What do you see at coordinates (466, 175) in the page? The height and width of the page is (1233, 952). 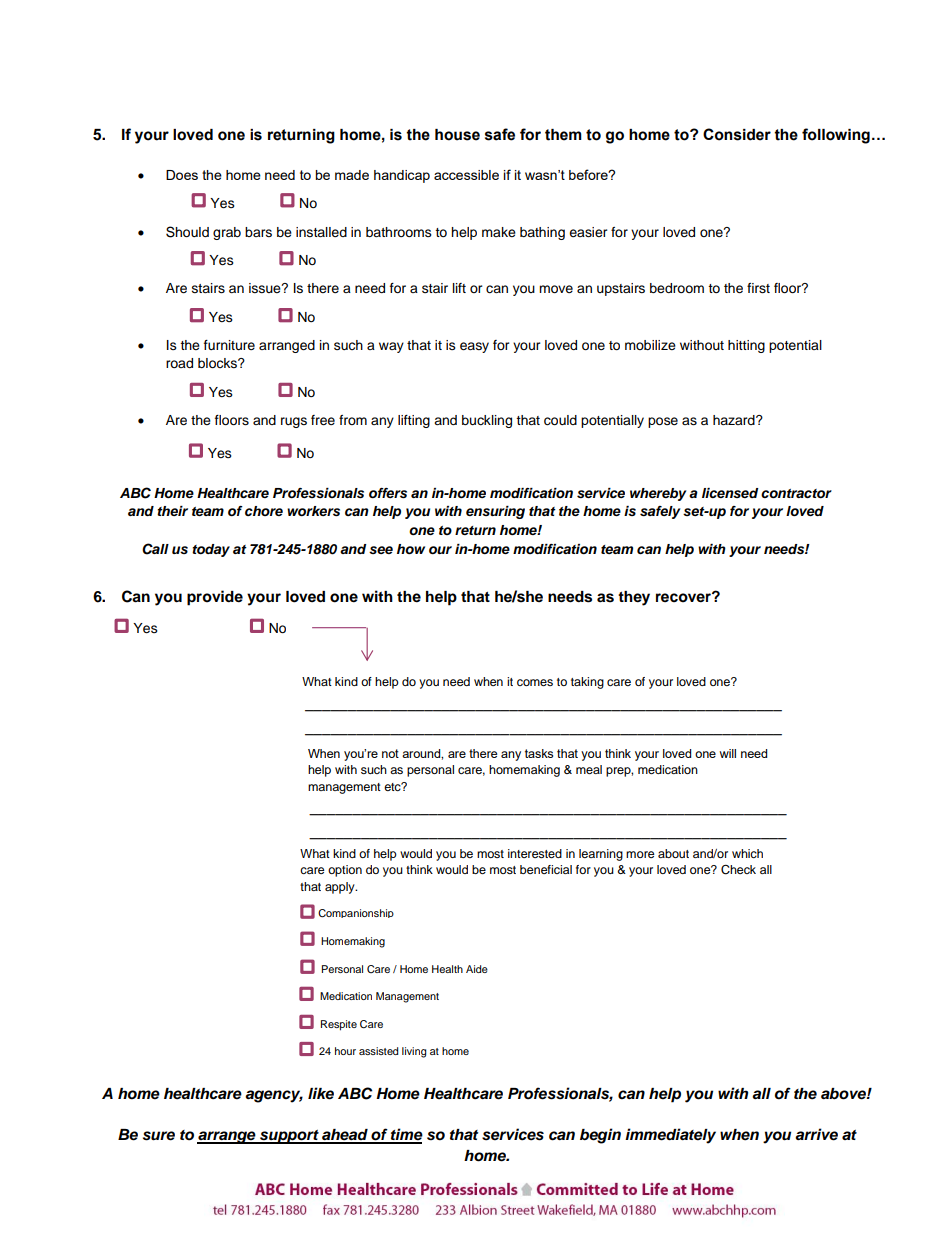 I see `accessible` at bounding box center [466, 175].
